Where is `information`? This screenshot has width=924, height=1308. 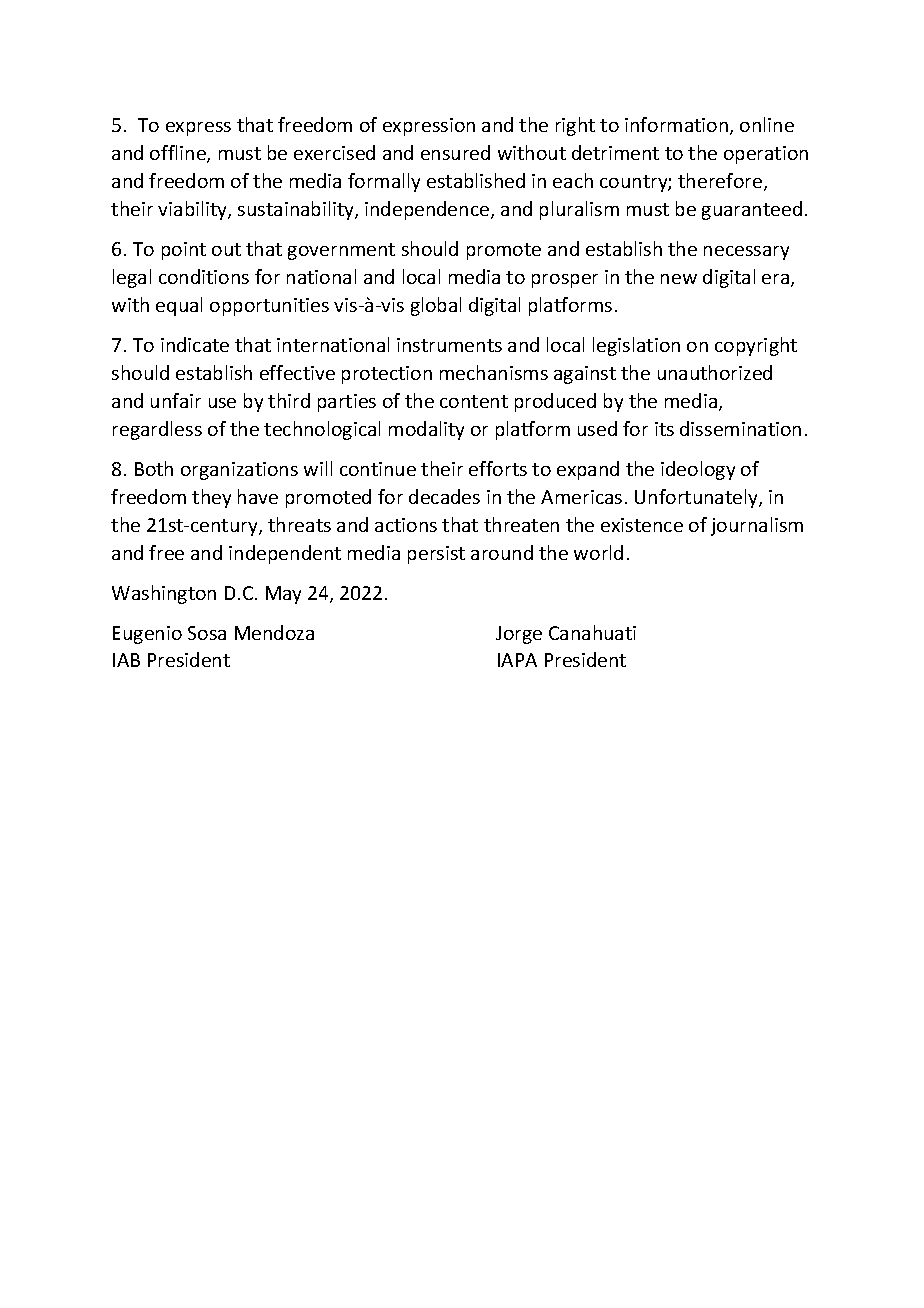 information is located at coordinates (678, 126).
